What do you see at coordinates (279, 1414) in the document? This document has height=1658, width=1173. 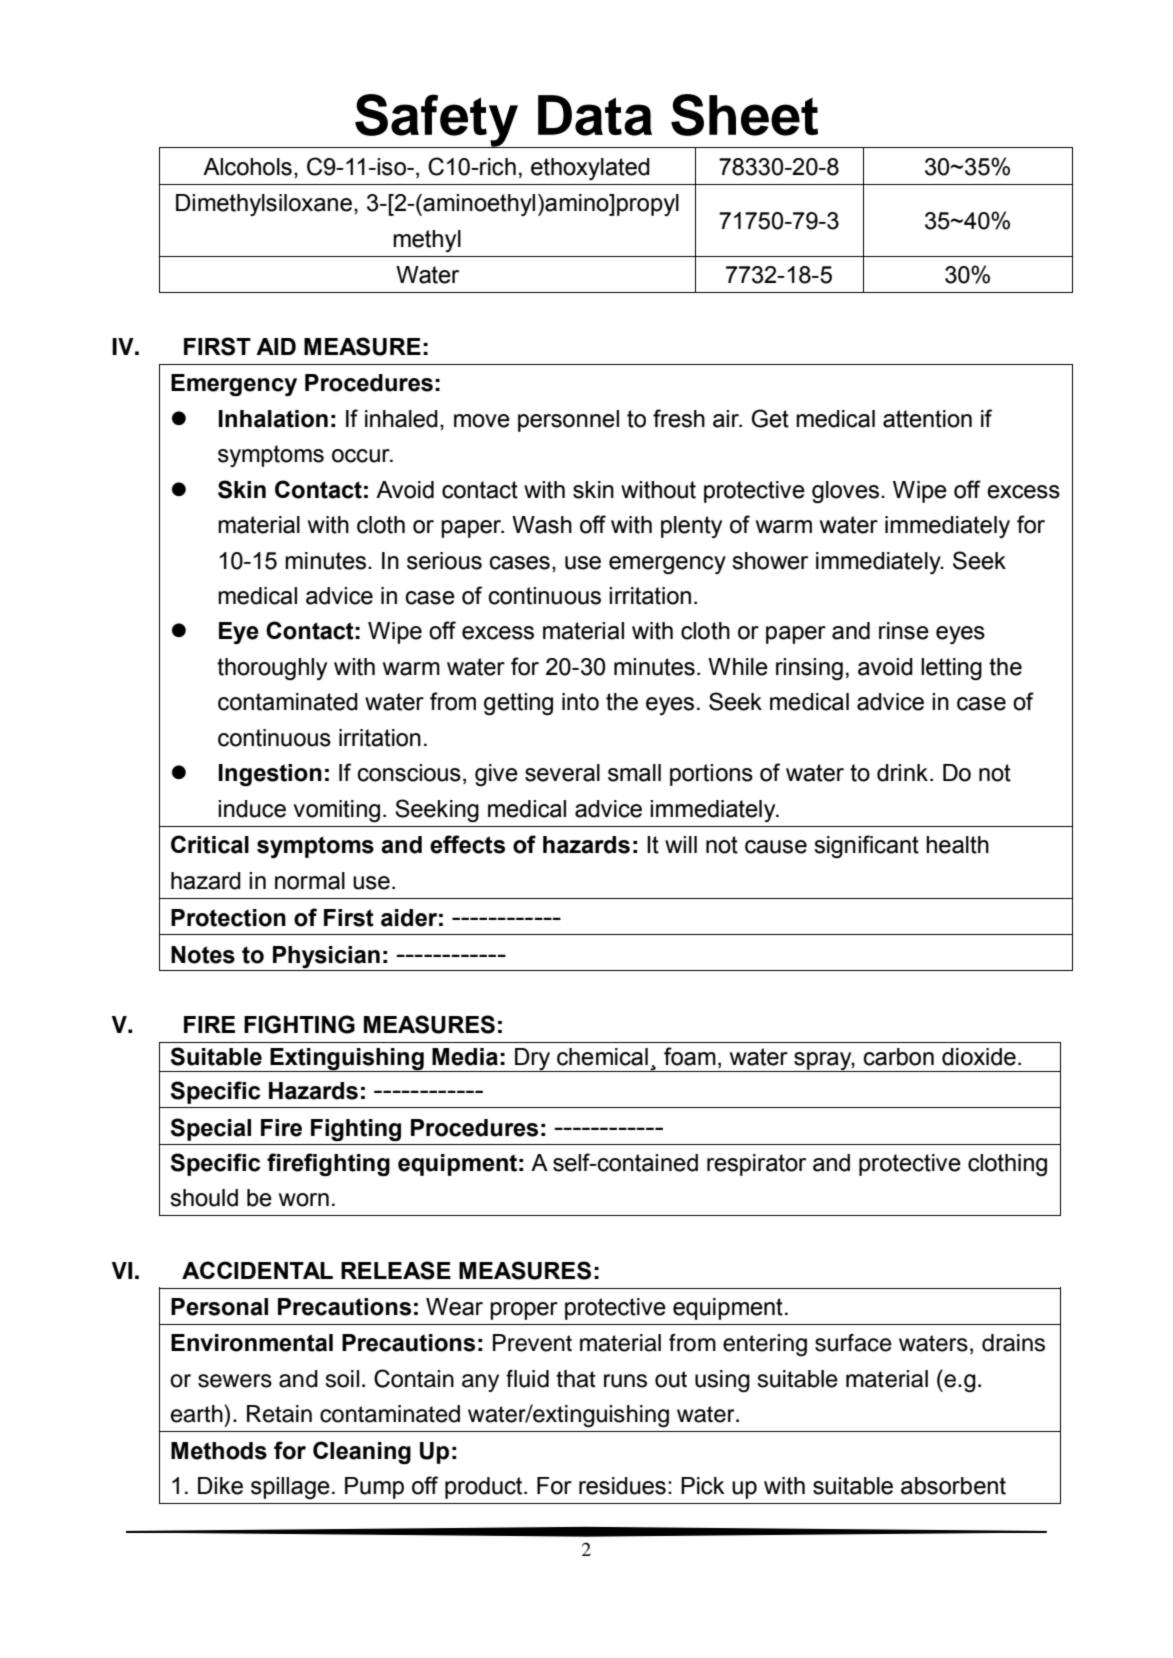 I see `Retain` at bounding box center [279, 1414].
